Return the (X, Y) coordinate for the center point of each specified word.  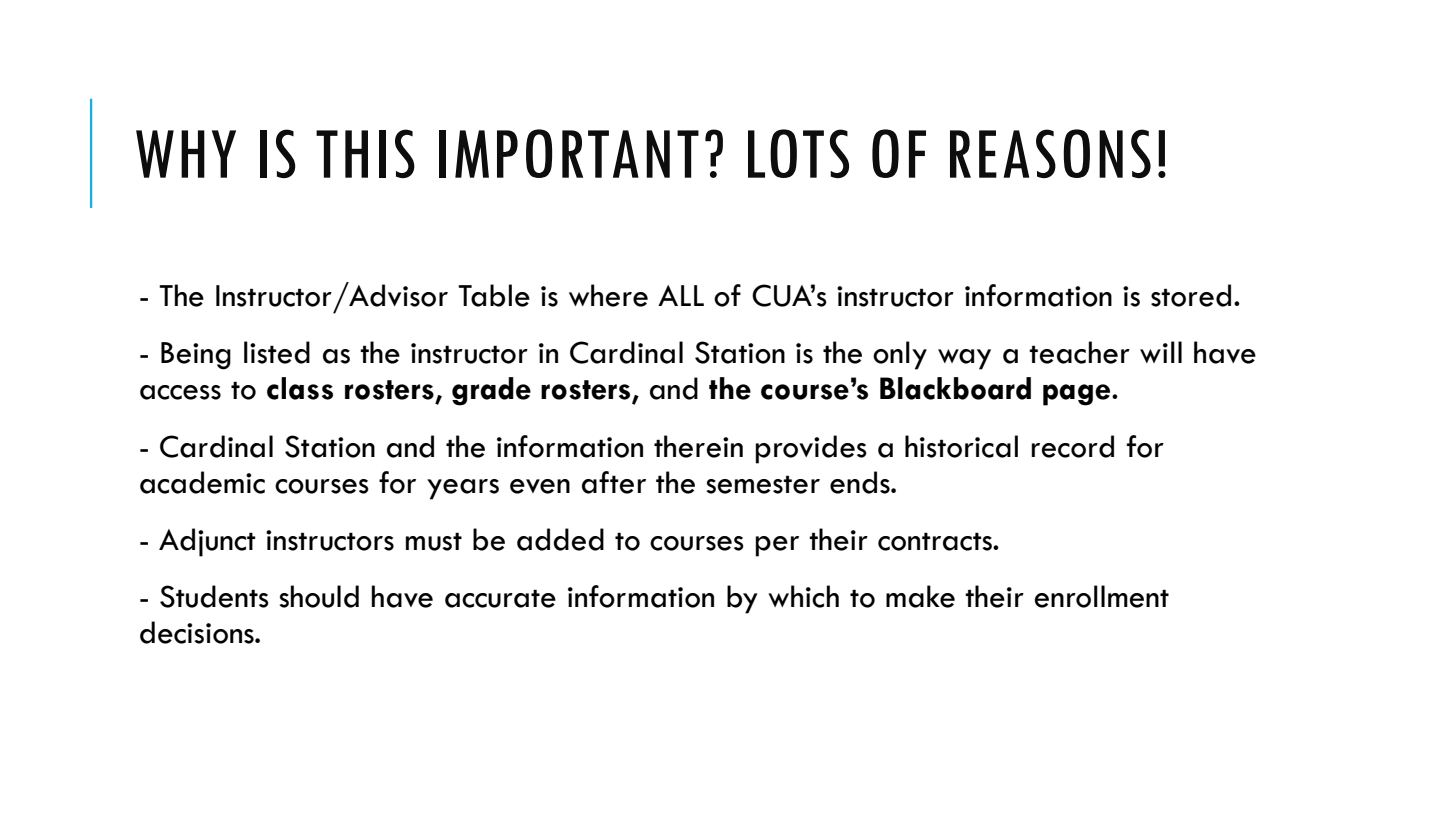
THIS (365, 153)
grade (491, 391)
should (319, 596)
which (803, 596)
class (300, 388)
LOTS (798, 153)
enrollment (1102, 596)
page (1078, 395)
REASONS (1050, 153)
